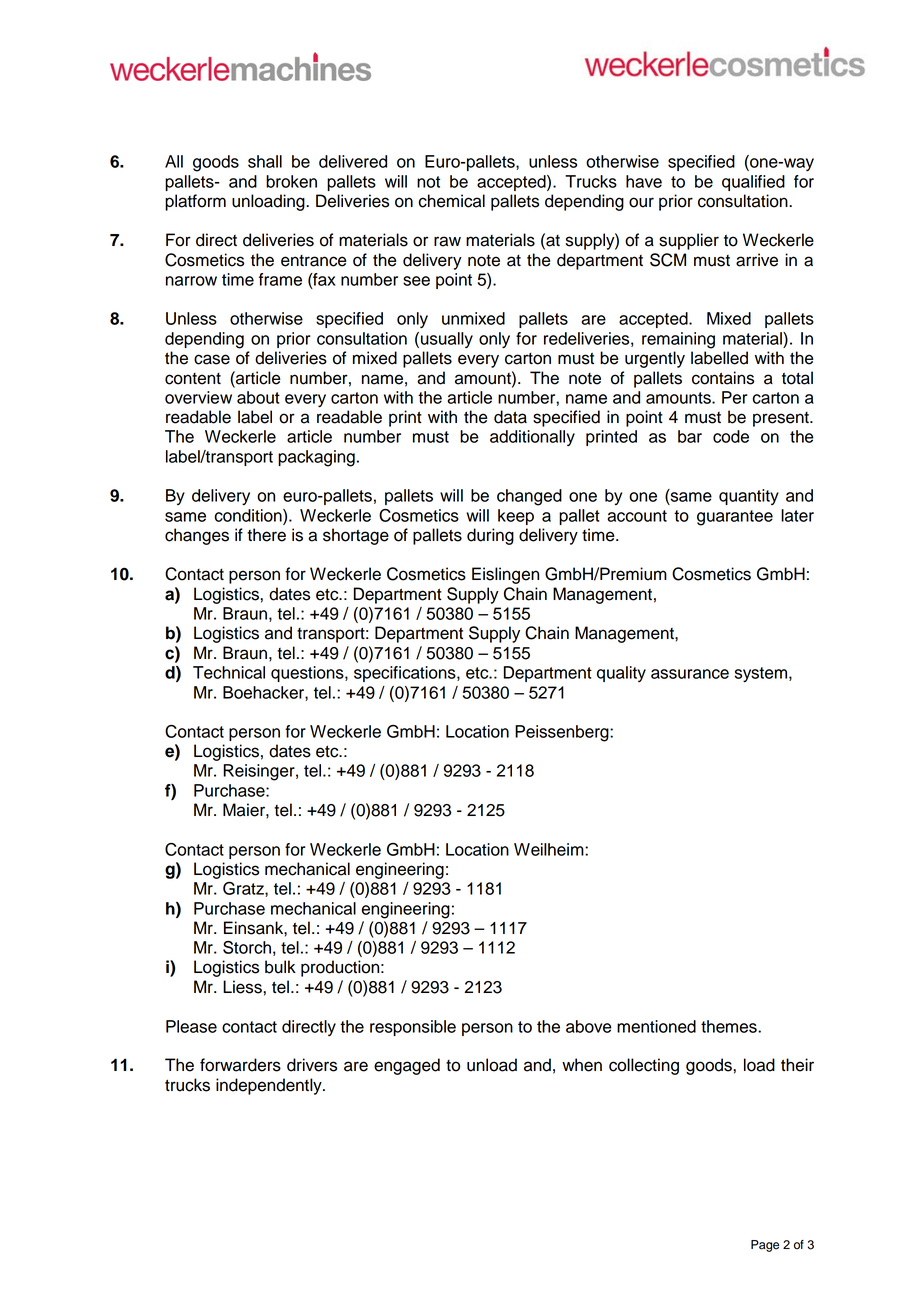 This page has width=924, height=1308. What do you see at coordinates (406, 674) in the page?
I see `specifications` at bounding box center [406, 674].
